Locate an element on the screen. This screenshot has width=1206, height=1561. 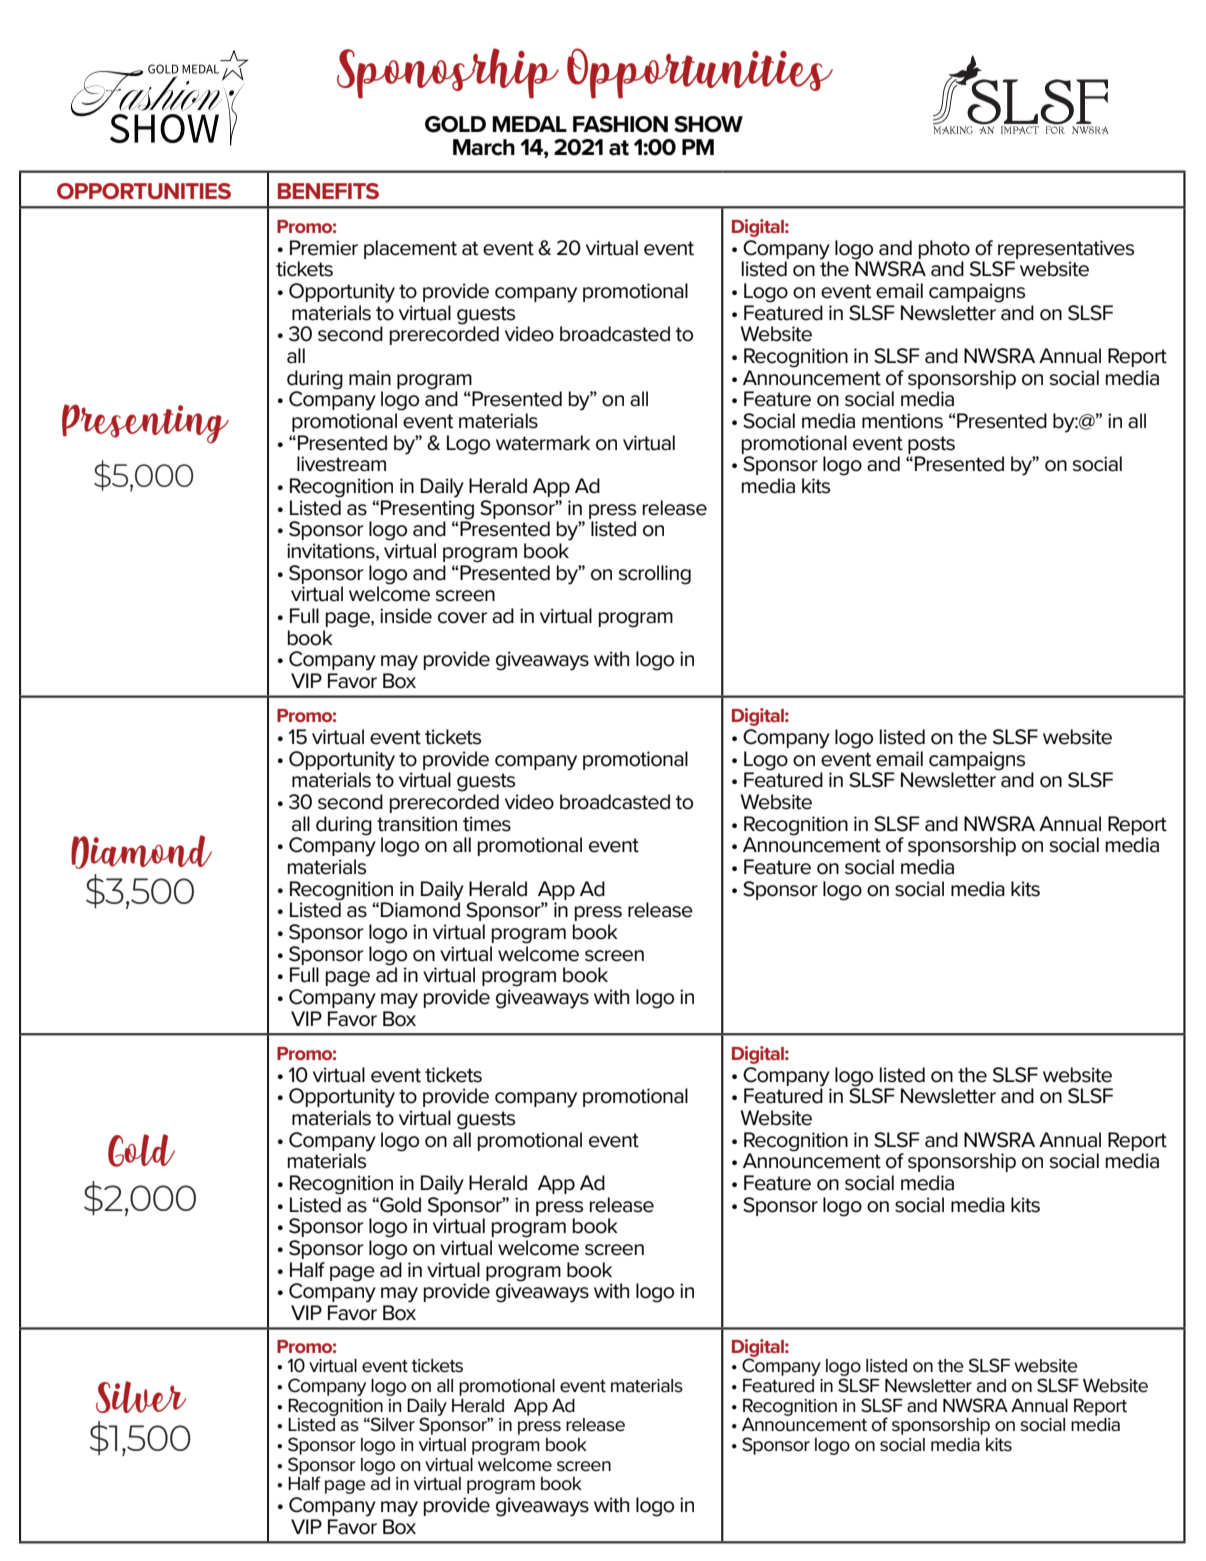
photo is located at coordinates (944, 249).
